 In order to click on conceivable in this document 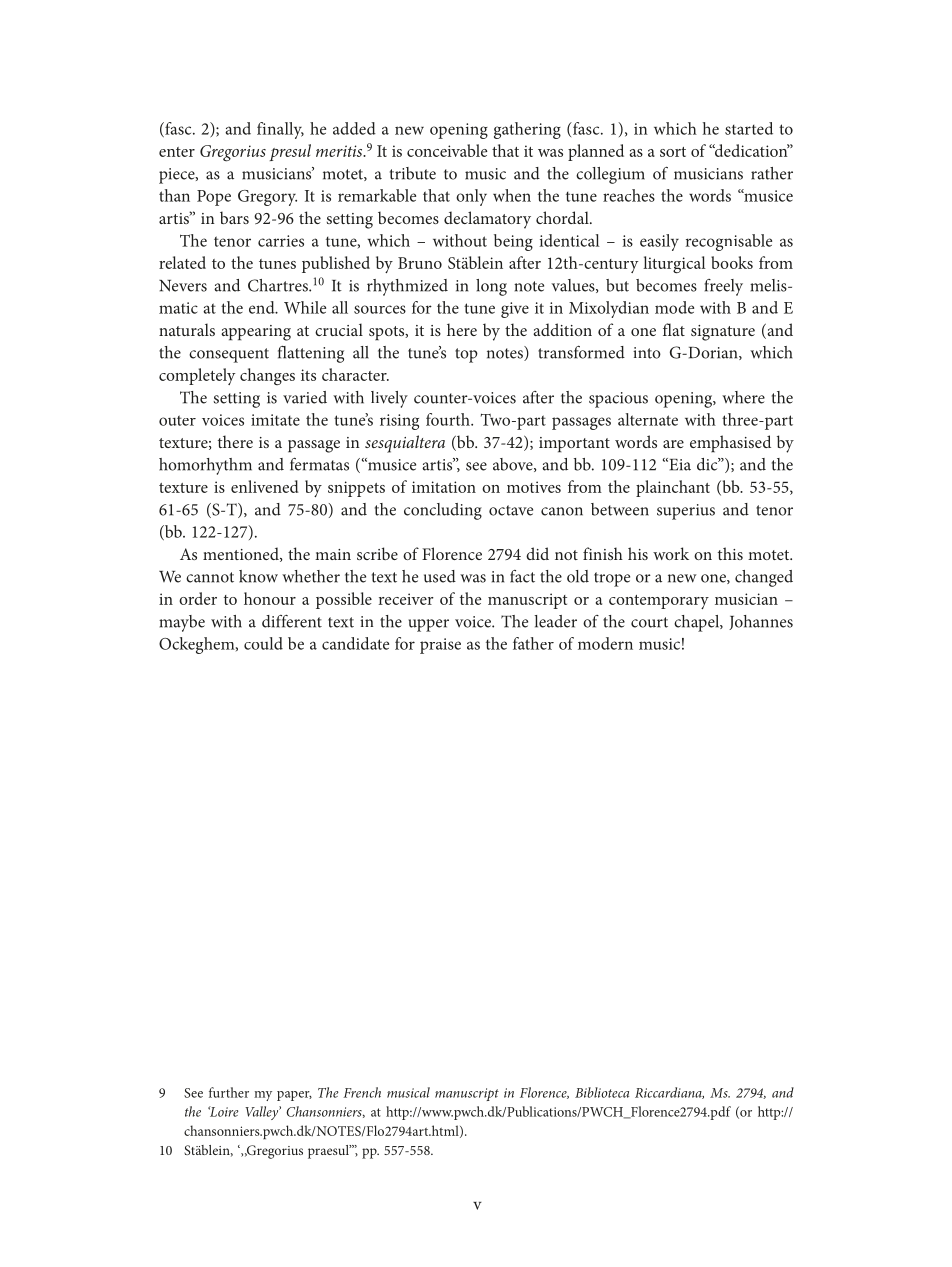, I will do `click(447, 150)`.
